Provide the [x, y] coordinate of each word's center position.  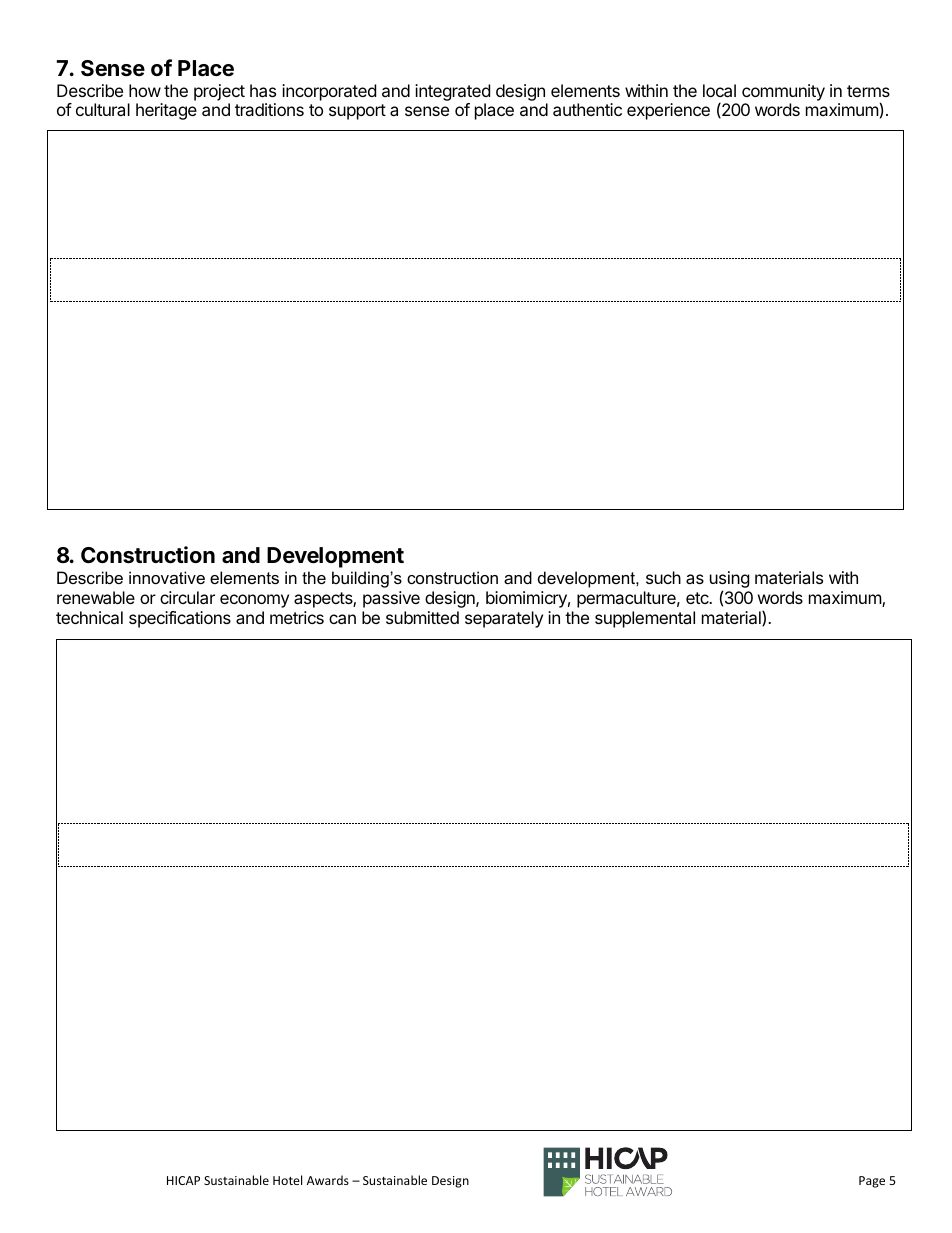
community [783, 92]
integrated [452, 92]
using [730, 581]
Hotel [287, 1180]
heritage [166, 111]
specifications [180, 619]
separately [504, 619]
